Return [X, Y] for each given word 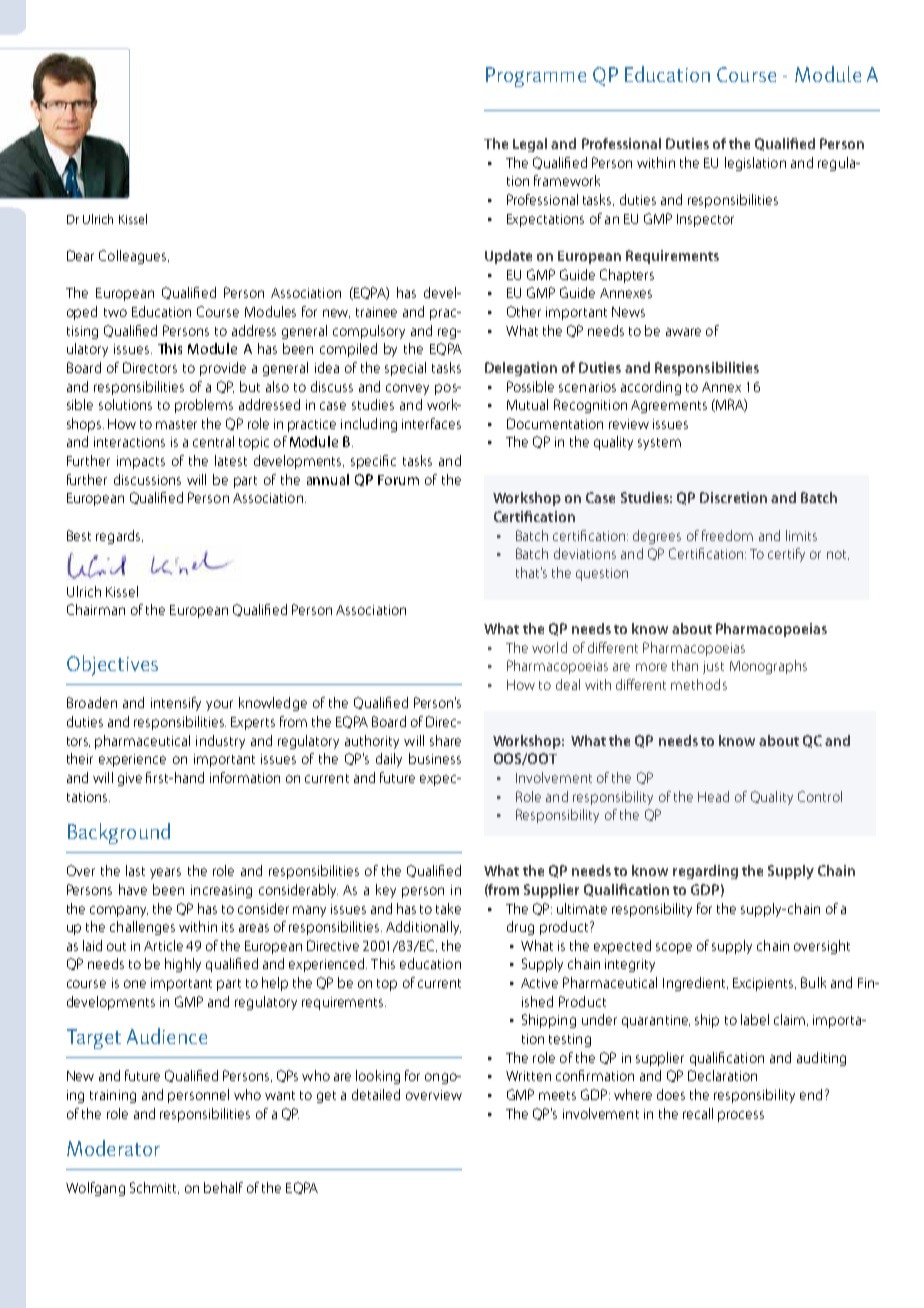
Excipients [764, 984]
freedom [727, 535]
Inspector [705, 220]
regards [119, 537]
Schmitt [154, 1188]
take [448, 908]
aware [683, 332]
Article [163, 945]
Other [524, 311]
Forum [398, 480]
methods [699, 684]
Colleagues [134, 257]
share [445, 740]
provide [223, 369]
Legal [530, 145]
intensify [176, 704]
